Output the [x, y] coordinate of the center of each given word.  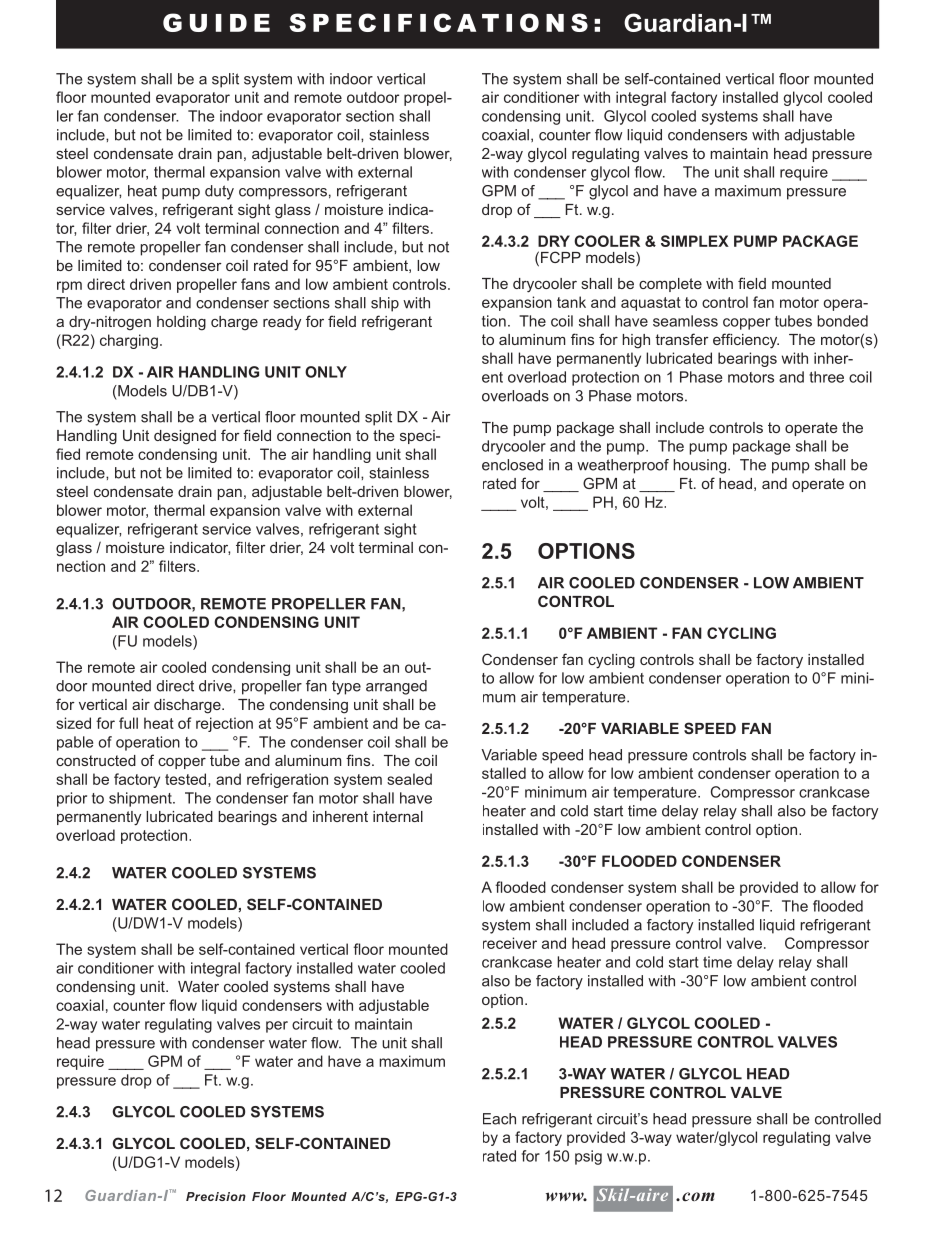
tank [571, 302]
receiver [510, 943]
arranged [396, 687]
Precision [216, 1196]
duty [219, 192]
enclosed [512, 465]
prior [72, 799]
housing [701, 466]
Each [499, 1119]
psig [588, 1157]
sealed [409, 779]
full [128, 723]
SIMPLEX [695, 241]
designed [185, 437]
